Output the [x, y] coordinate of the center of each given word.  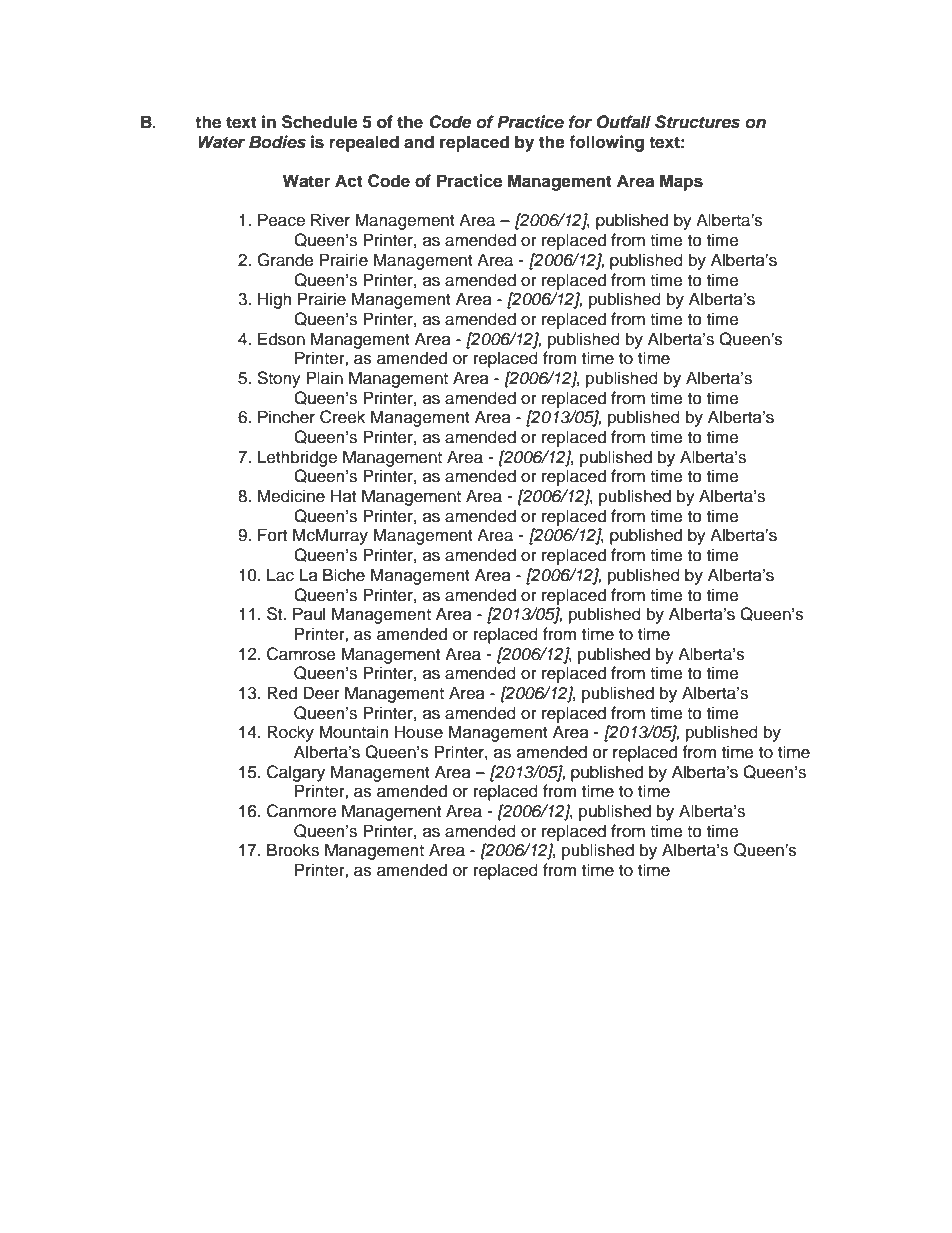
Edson [281, 339]
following [606, 143]
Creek [342, 417]
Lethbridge [297, 458]
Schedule [319, 122]
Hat [343, 496]
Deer [321, 693]
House [419, 732]
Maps [681, 182]
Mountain [353, 732]
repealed [364, 143]
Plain [324, 378]
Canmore [302, 811]
